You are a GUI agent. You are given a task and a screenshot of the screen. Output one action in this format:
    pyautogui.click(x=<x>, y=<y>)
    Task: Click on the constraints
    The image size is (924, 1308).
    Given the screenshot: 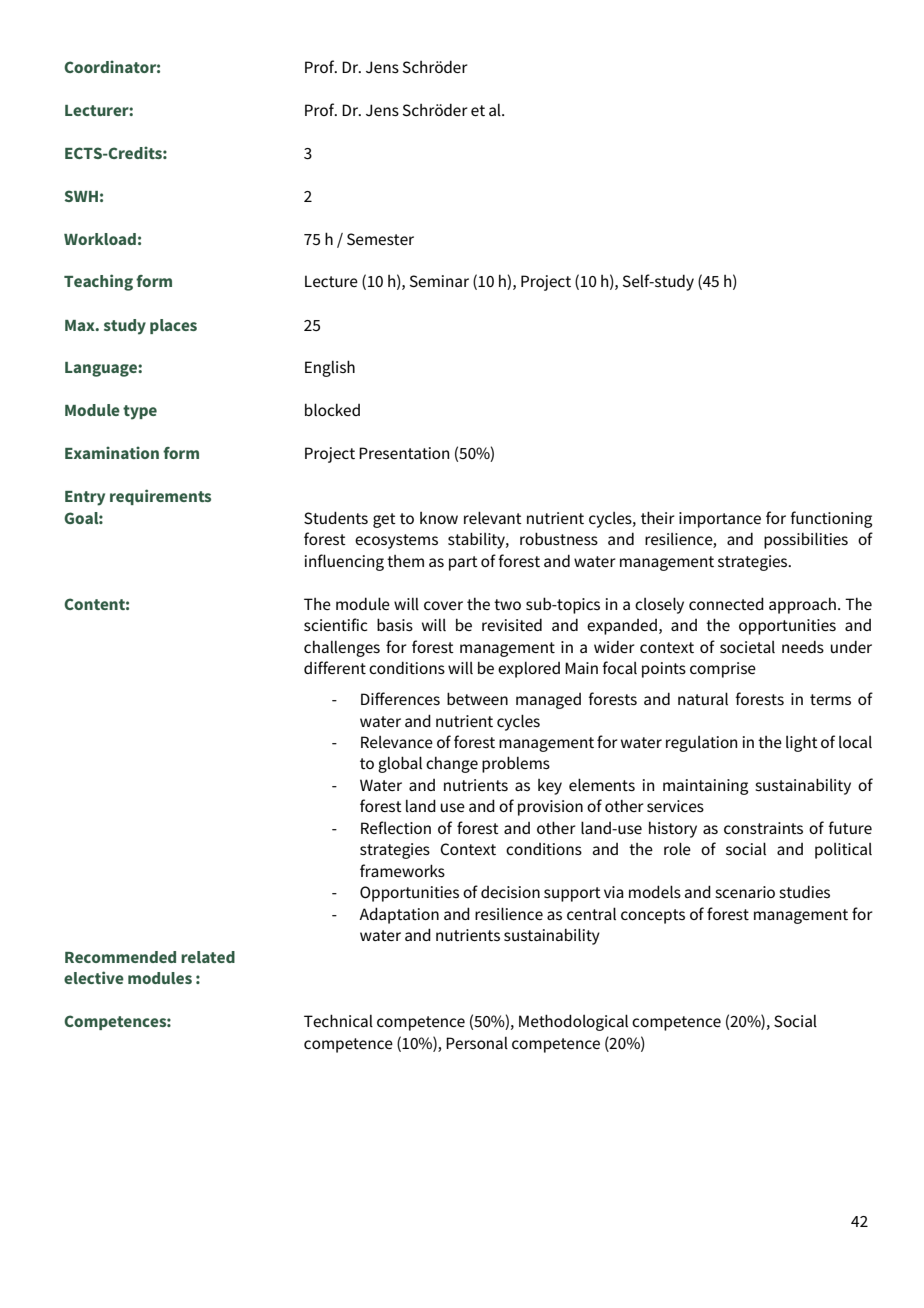 What is the action you would take?
    pyautogui.click(x=763, y=828)
